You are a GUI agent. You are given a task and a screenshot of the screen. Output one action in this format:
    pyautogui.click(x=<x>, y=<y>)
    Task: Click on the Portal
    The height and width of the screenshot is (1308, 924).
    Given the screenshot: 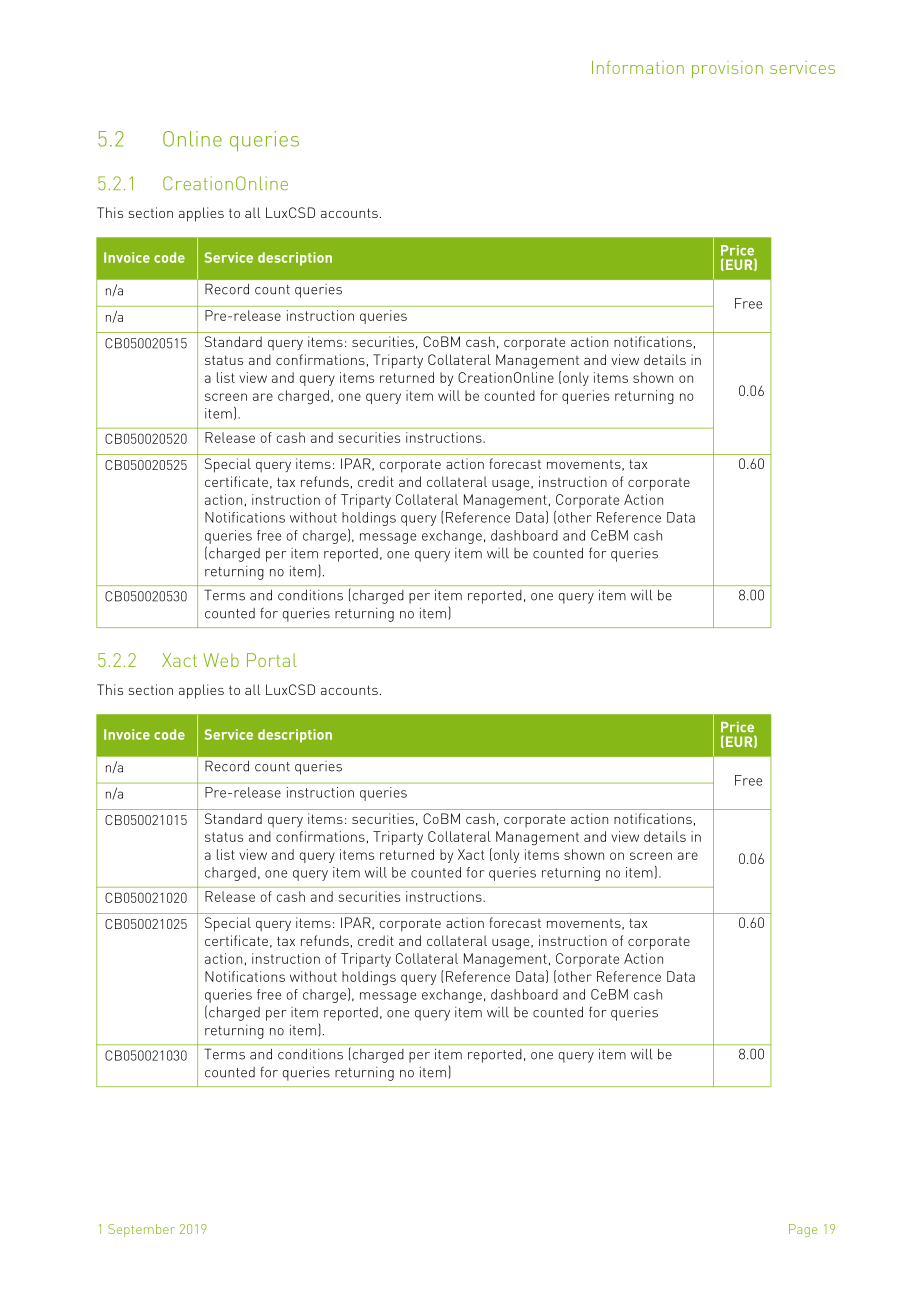 What is the action you would take?
    pyautogui.click(x=272, y=660)
